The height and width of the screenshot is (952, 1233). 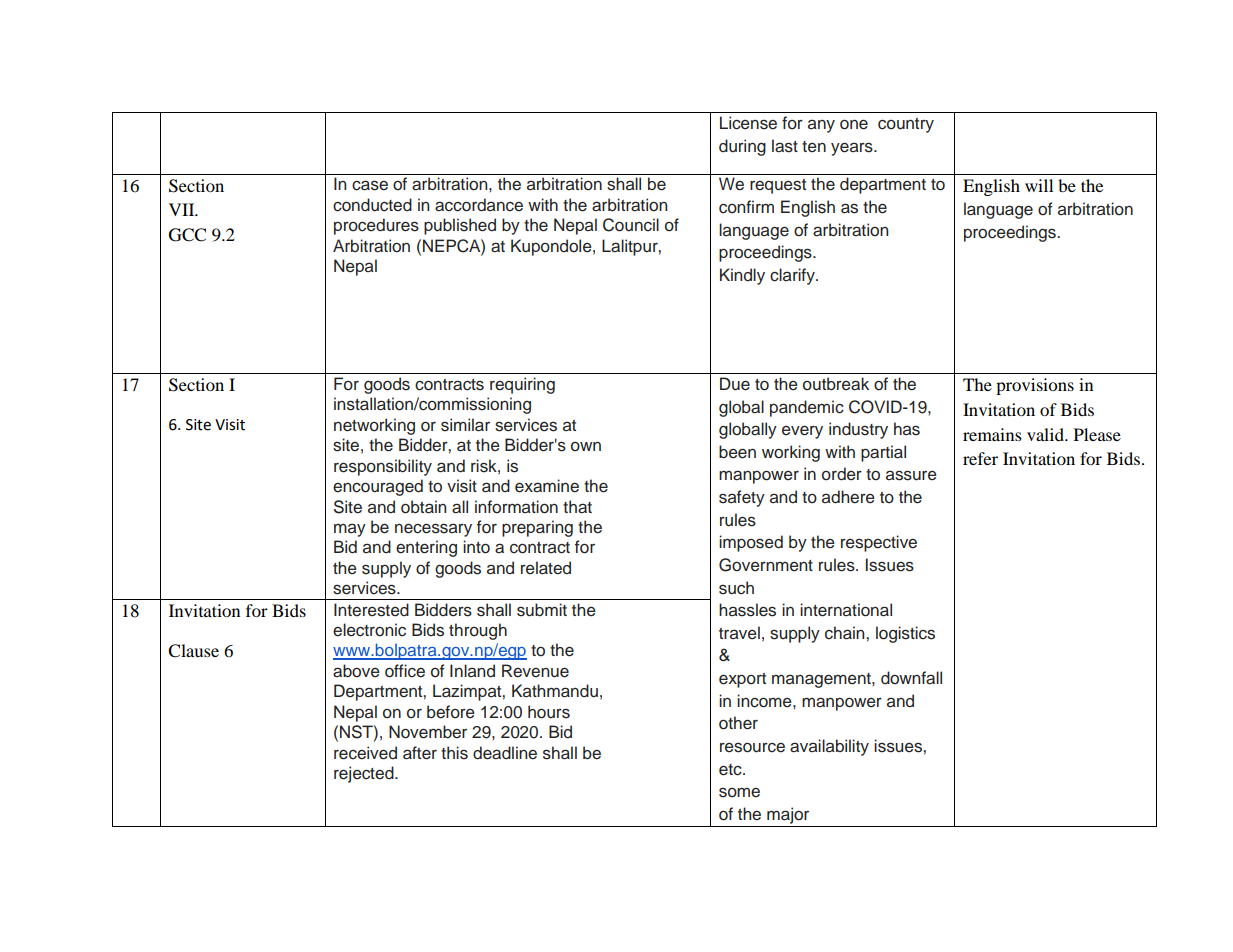 I want to click on rejected, so click(x=365, y=774).
